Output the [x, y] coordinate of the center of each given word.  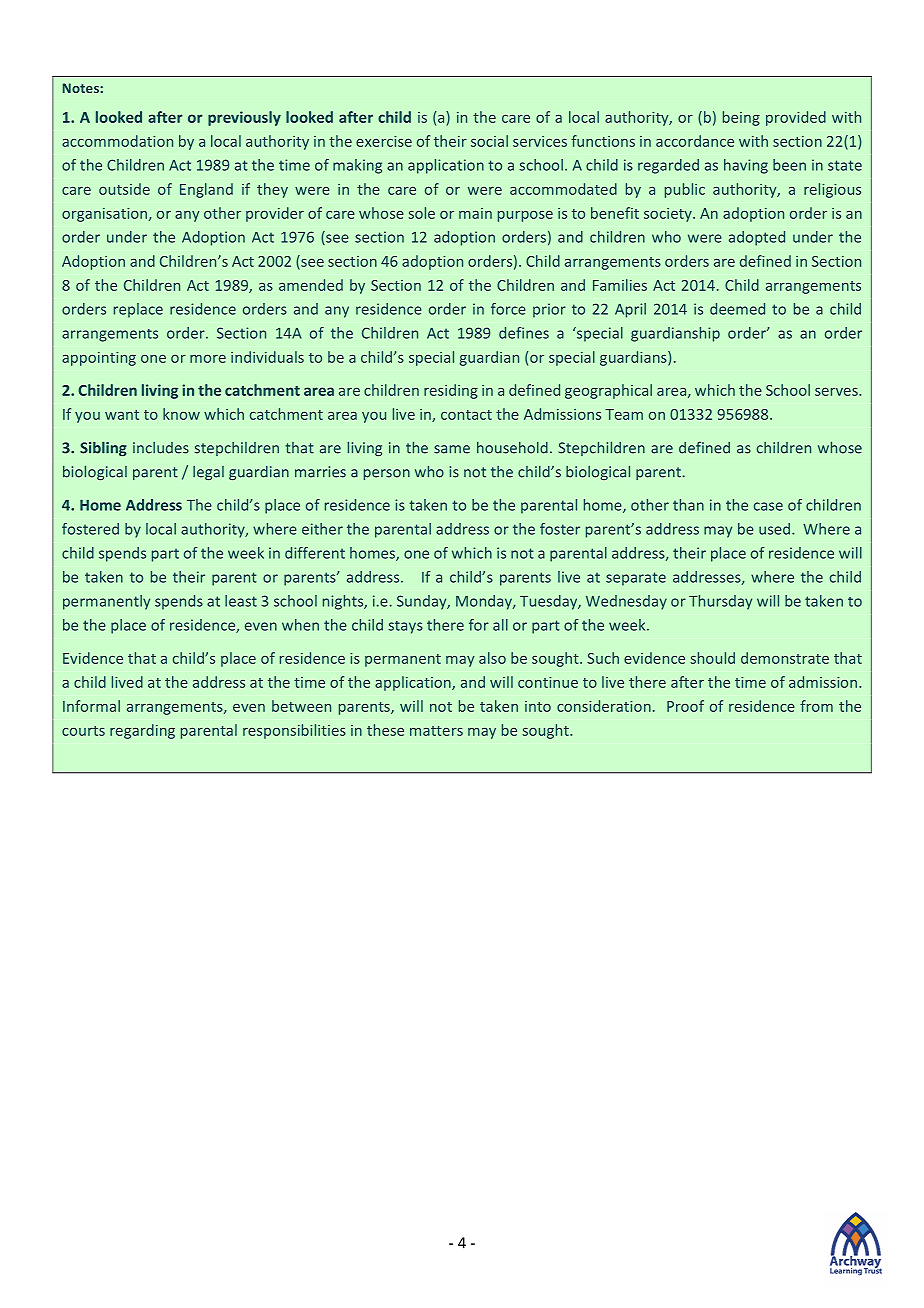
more [208, 358]
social [489, 141]
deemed [737, 309]
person [387, 474]
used [774, 529]
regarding [142, 731]
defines [524, 333]
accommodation [117, 141]
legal [208, 473]
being [741, 118]
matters [436, 731]
